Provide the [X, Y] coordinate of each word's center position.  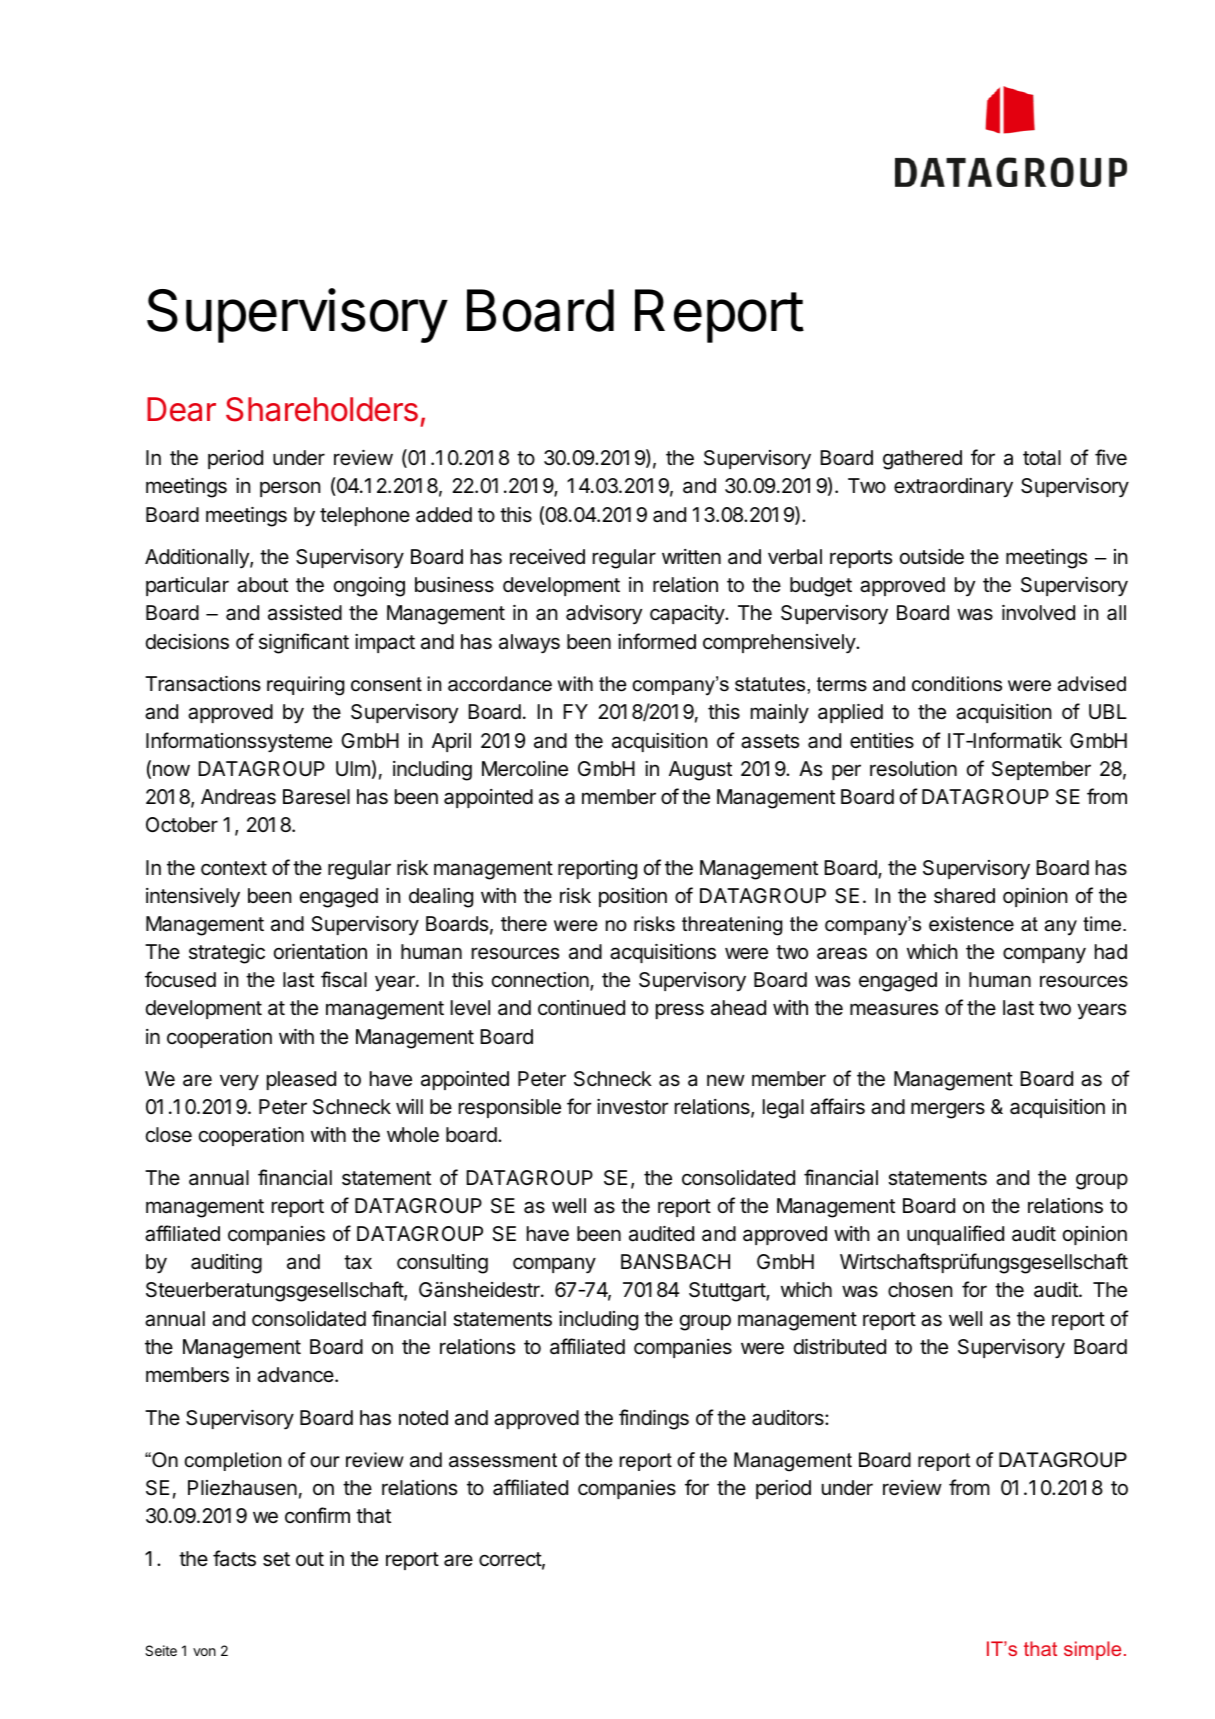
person [290, 489]
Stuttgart [728, 1292]
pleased [301, 1080]
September [1041, 770]
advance [296, 1375]
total [1042, 458]
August [700, 771]
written [691, 556]
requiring [305, 686]
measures [894, 1009]
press [680, 1011]
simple [1092, 1650]
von [204, 1652]
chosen [920, 1290]
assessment [503, 1460]
